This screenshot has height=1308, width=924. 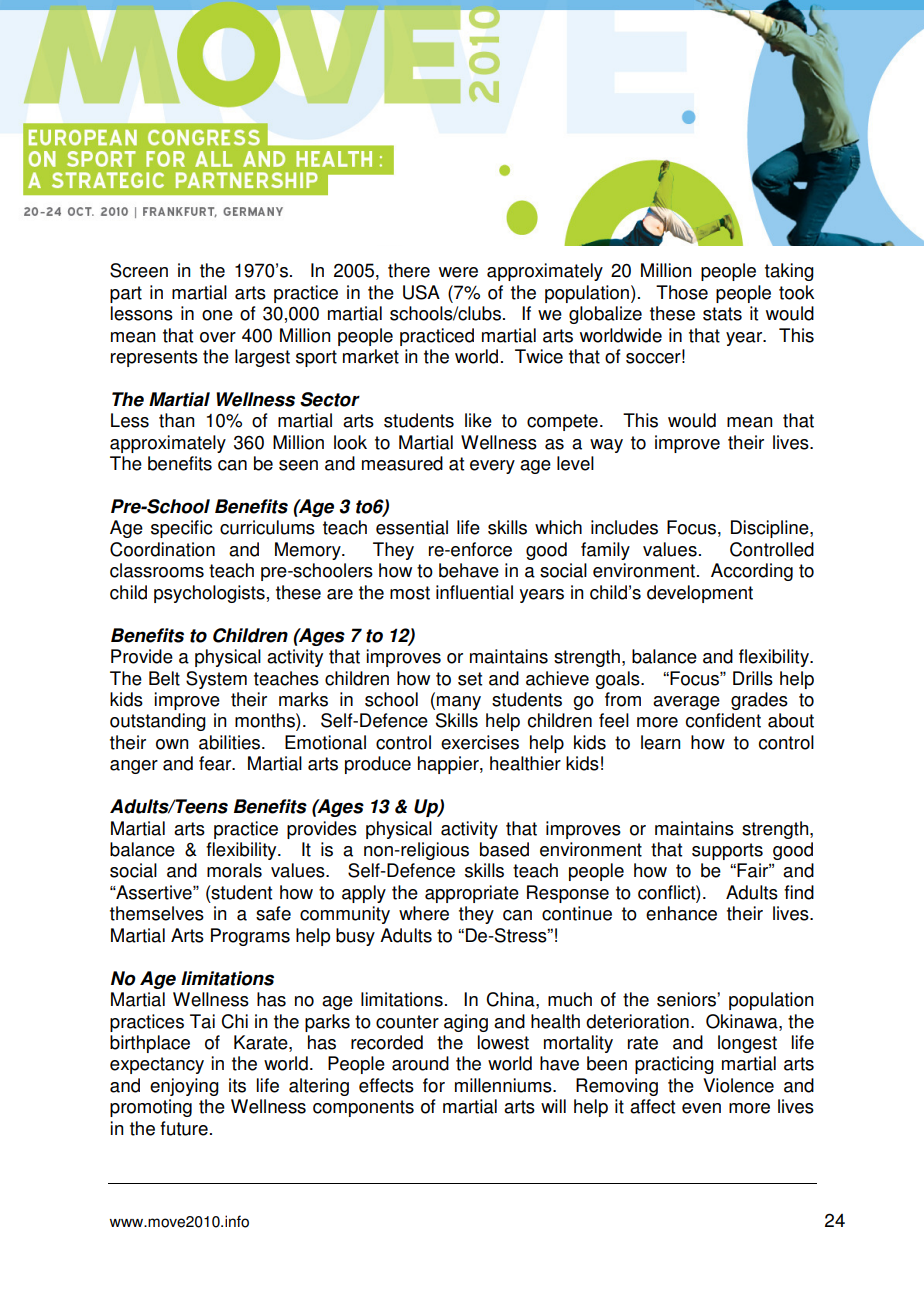 What do you see at coordinates (218, 337) in the screenshot?
I see `over` at bounding box center [218, 337].
